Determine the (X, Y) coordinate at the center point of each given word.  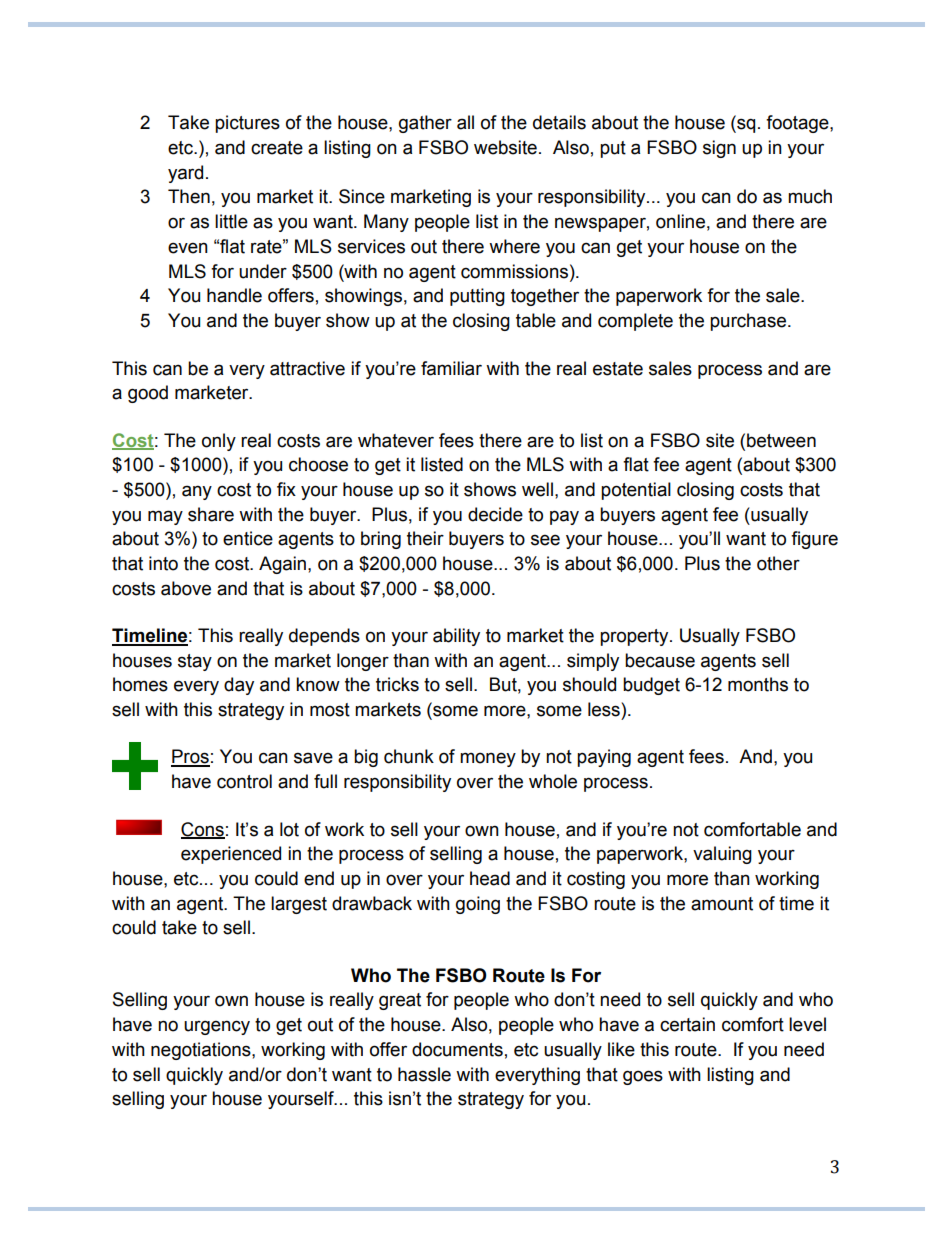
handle (234, 295)
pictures (247, 124)
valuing (722, 855)
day (239, 686)
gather (425, 124)
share (211, 514)
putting (477, 297)
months (758, 684)
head (490, 878)
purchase (748, 322)
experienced (231, 855)
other (778, 563)
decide (495, 514)
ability (456, 637)
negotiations (202, 1051)
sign (719, 149)
